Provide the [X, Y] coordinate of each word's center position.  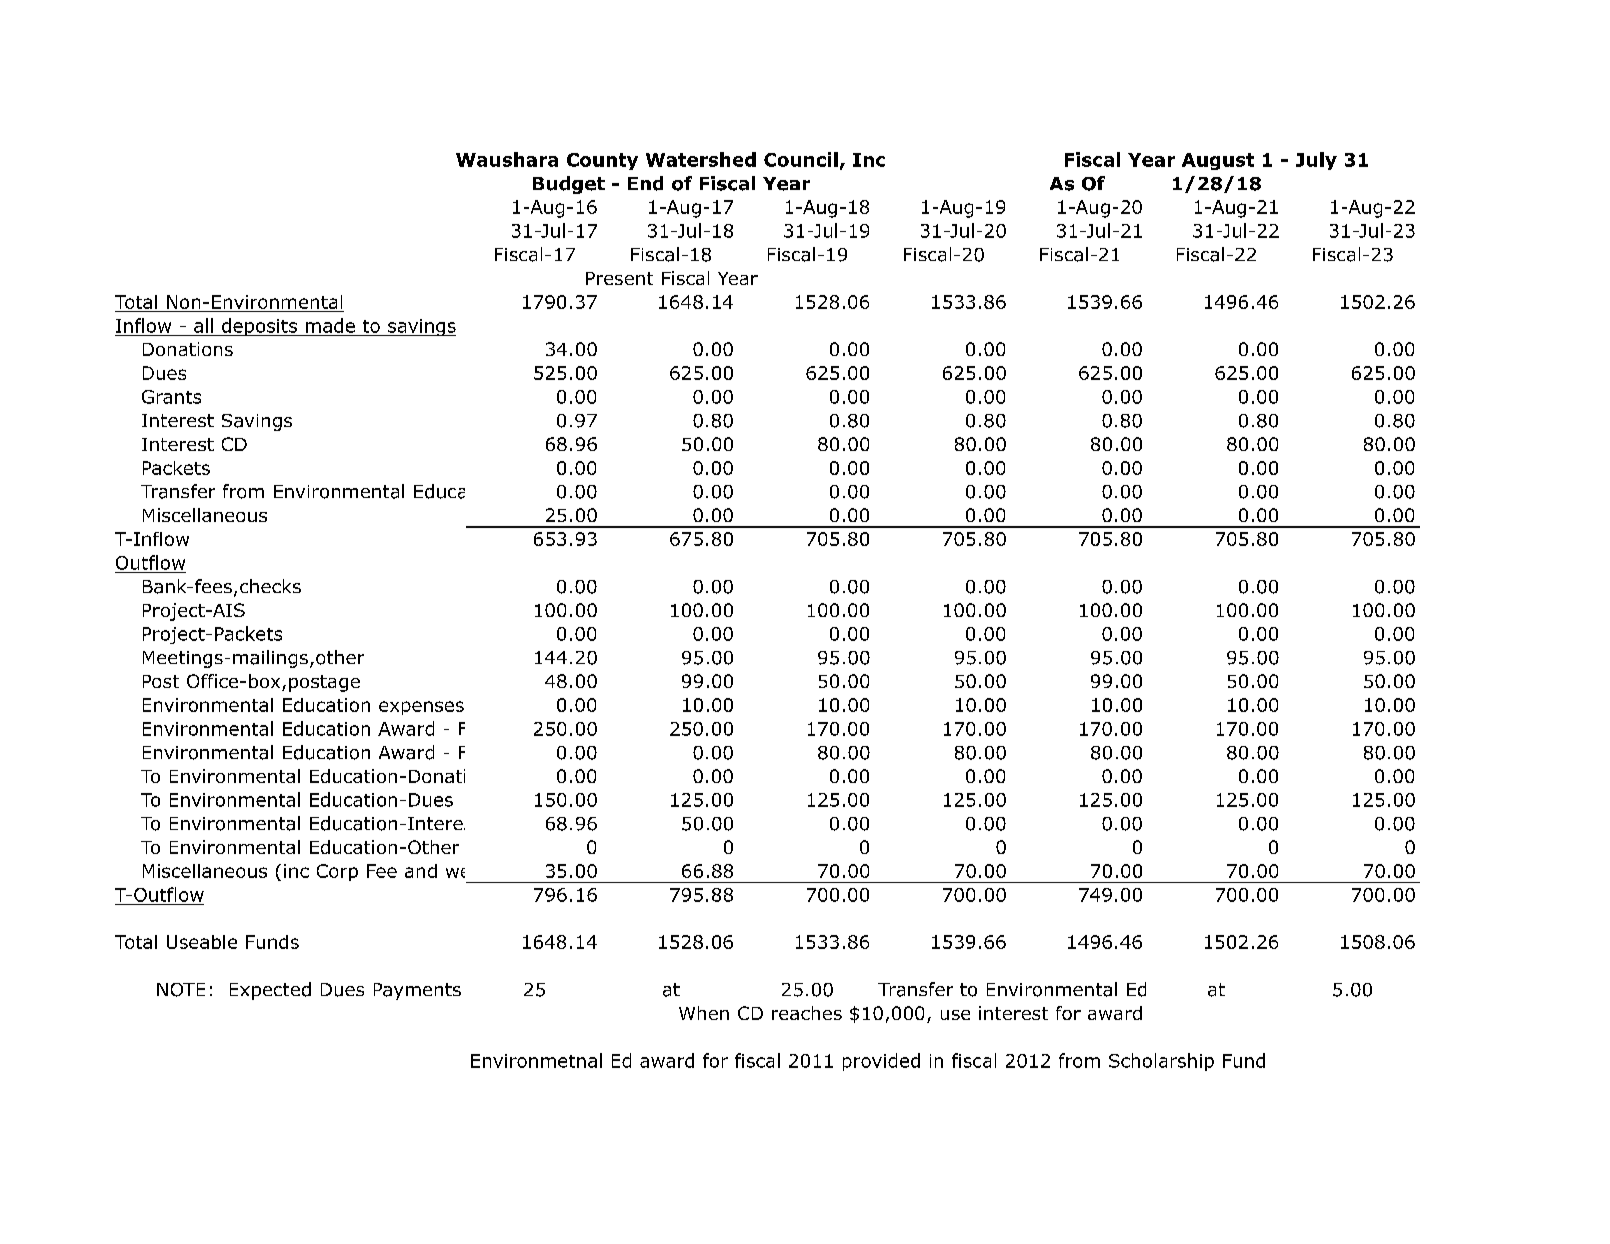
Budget [569, 185]
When [704, 1013]
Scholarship [1161, 1062]
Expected [270, 991]
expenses [421, 708]
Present [619, 278]
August [1218, 161]
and [421, 871]
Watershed [701, 159]
